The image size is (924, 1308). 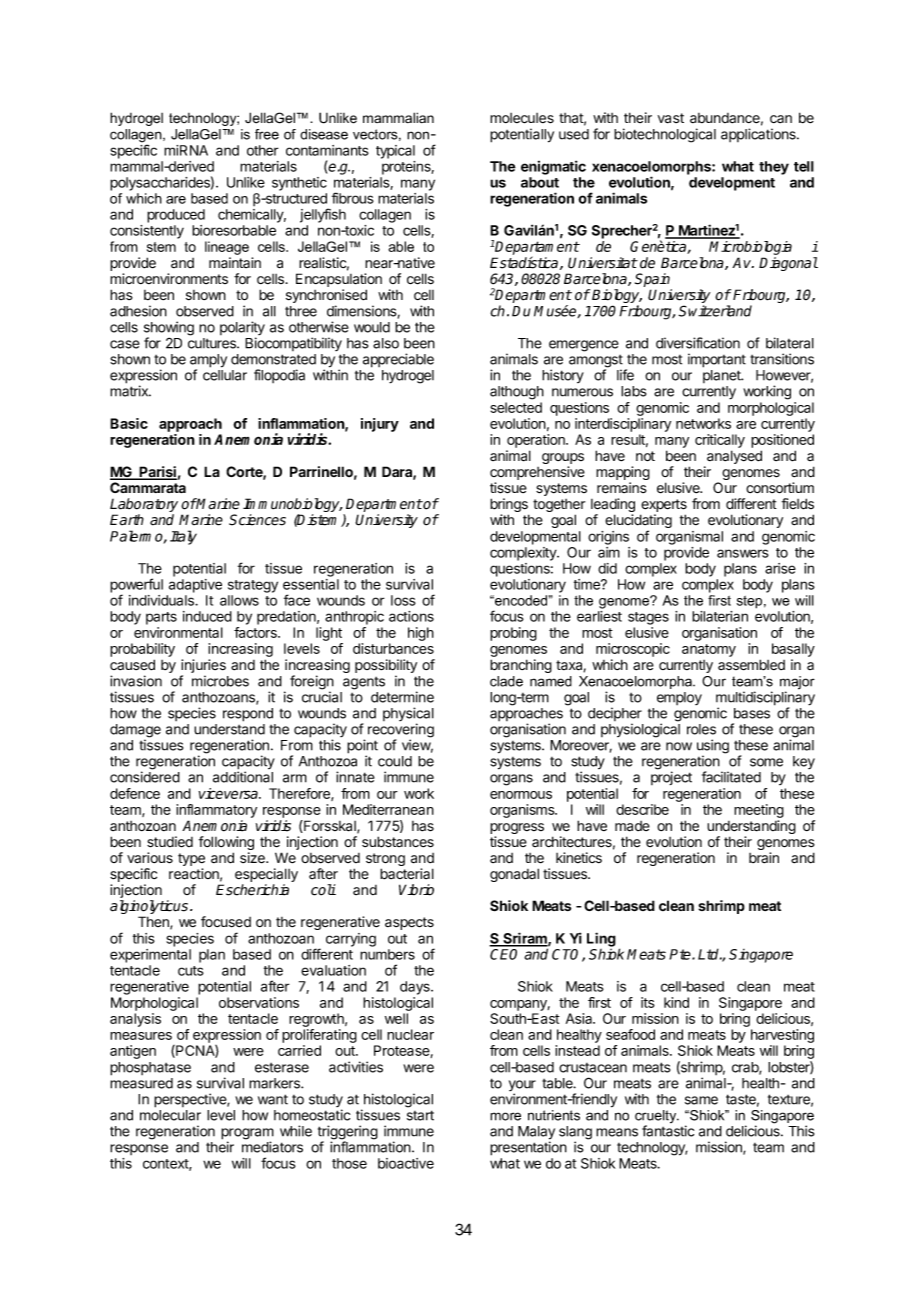 I want to click on program, so click(x=247, y=1135).
